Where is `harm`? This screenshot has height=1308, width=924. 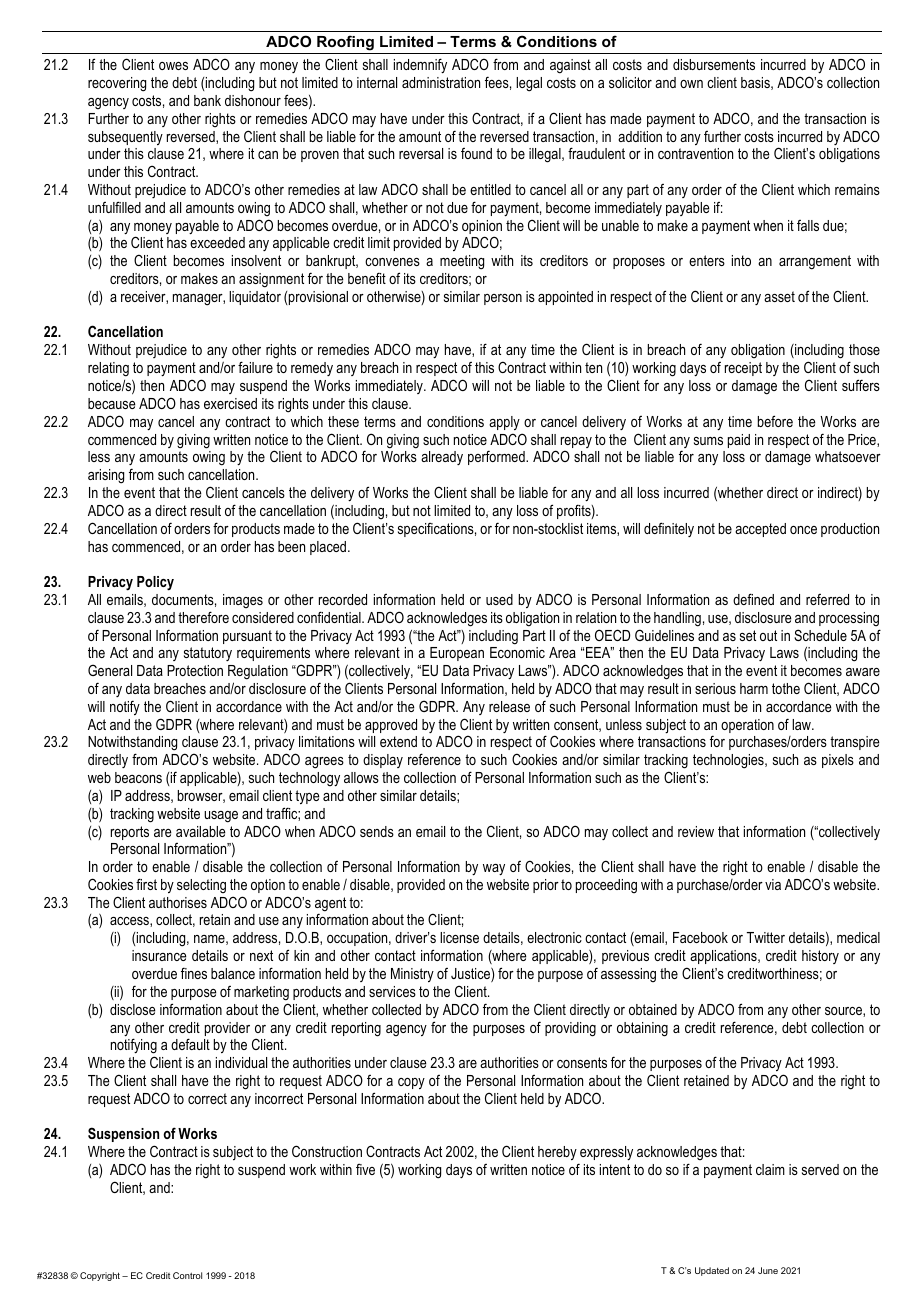 harm is located at coordinates (754, 688).
